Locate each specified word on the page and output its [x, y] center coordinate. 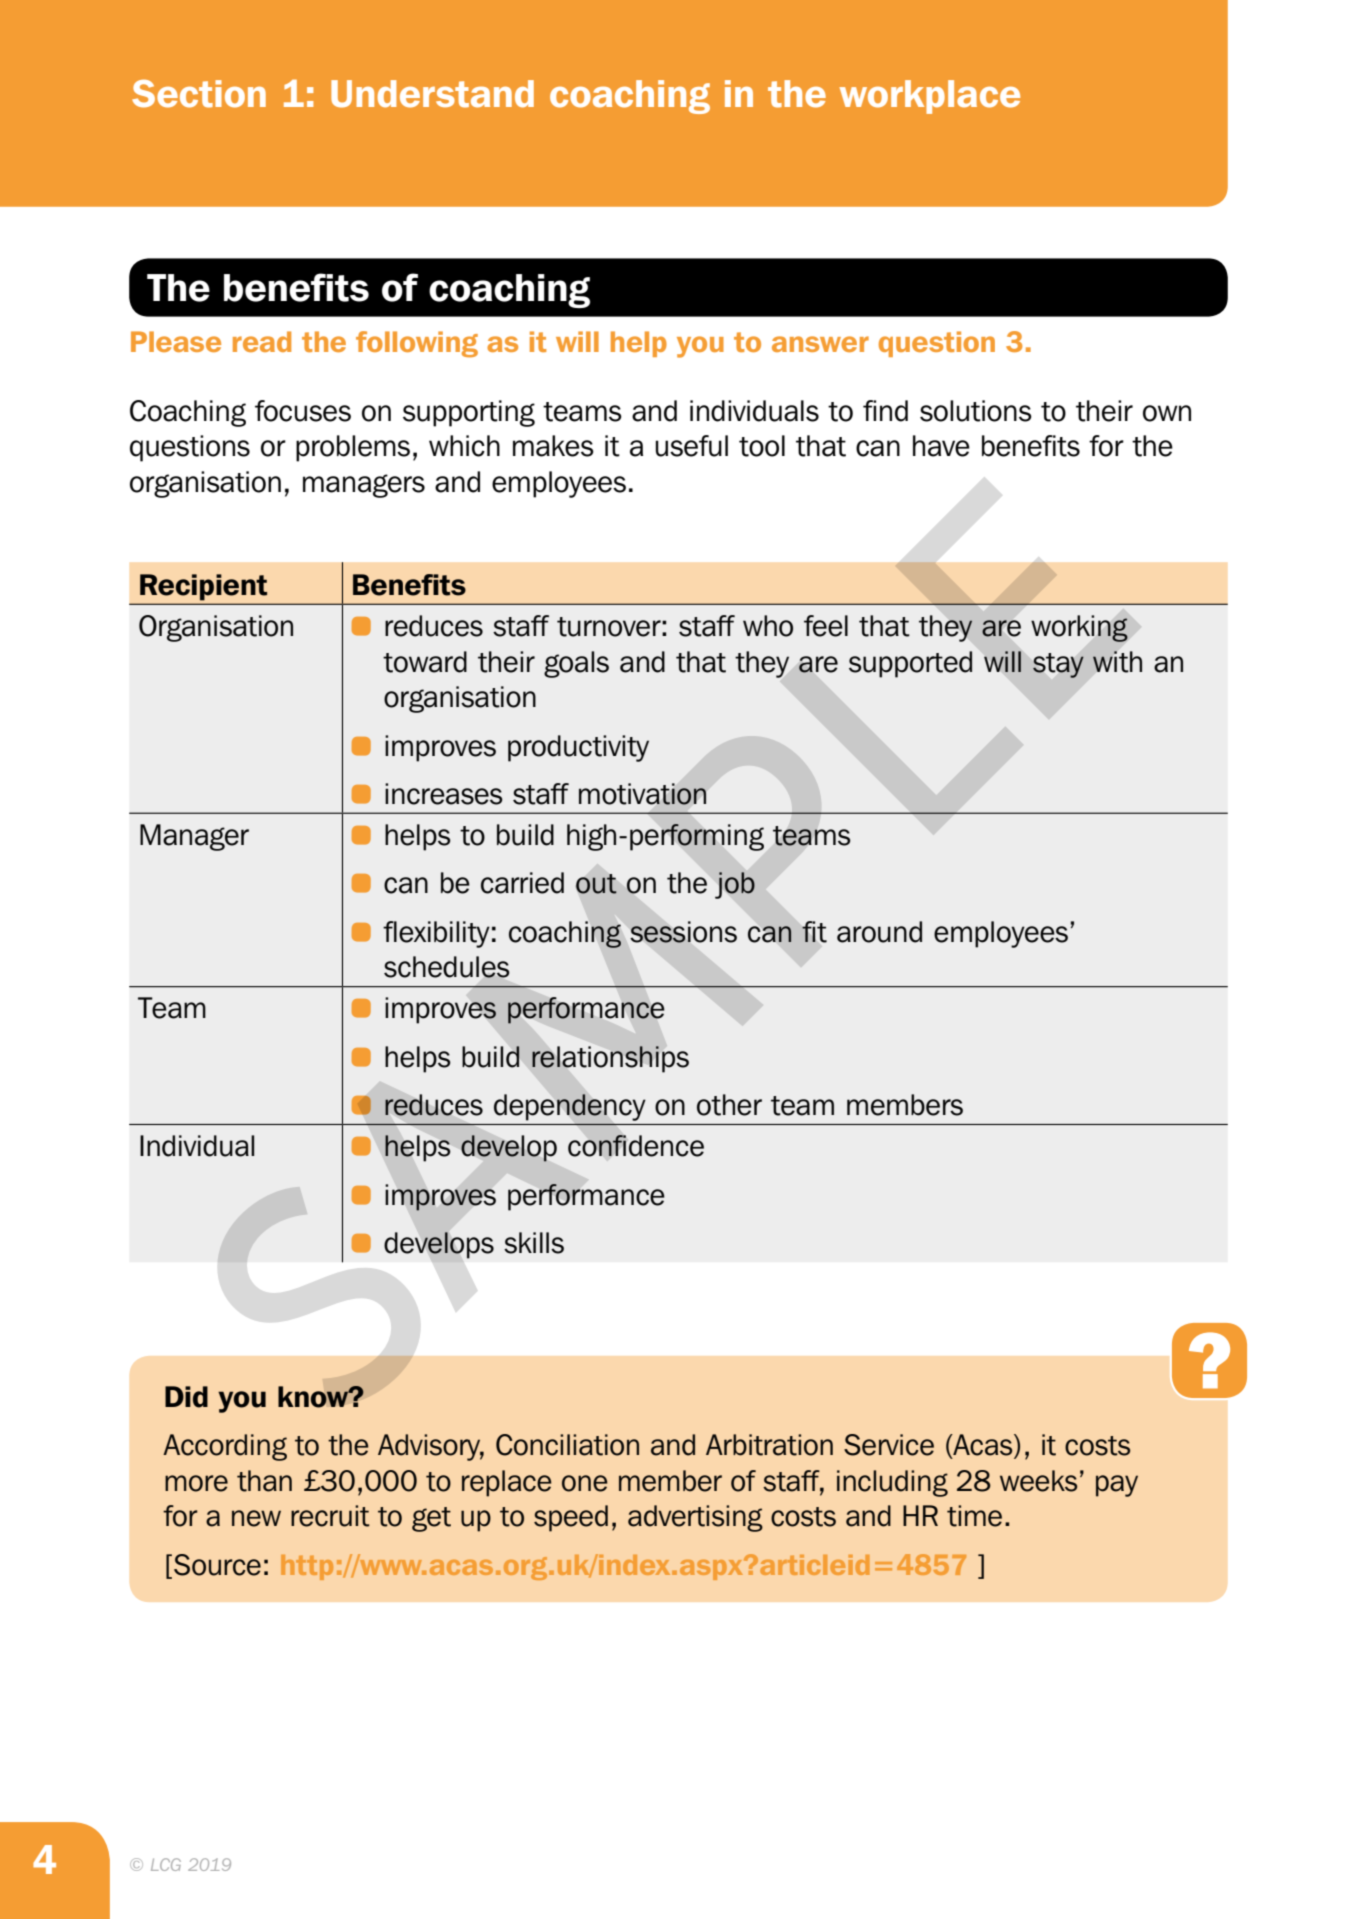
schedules [447, 967]
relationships [610, 1059]
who [768, 626]
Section [199, 94]
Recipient [203, 587]
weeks [1038, 1481]
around [879, 932]
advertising [695, 1518]
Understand [432, 94]
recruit [330, 1516]
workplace [930, 97]
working [1079, 628]
